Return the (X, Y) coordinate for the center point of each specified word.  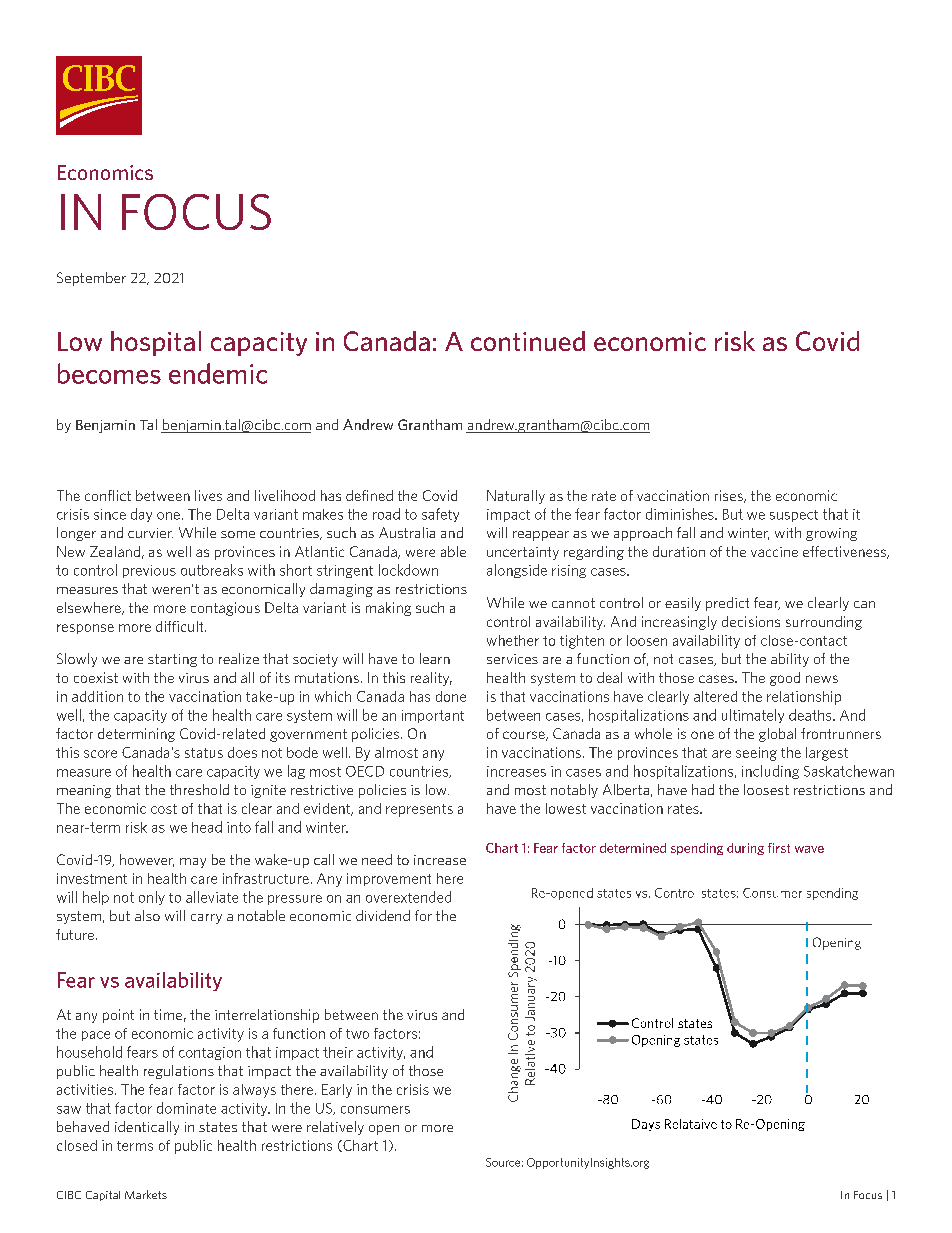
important (433, 716)
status (204, 753)
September (91, 279)
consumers (375, 1110)
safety (440, 515)
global (777, 735)
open (384, 1130)
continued (528, 341)
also (147, 915)
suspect (794, 516)
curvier (150, 533)
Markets (146, 1194)
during (745, 849)
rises (730, 496)
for (423, 915)
